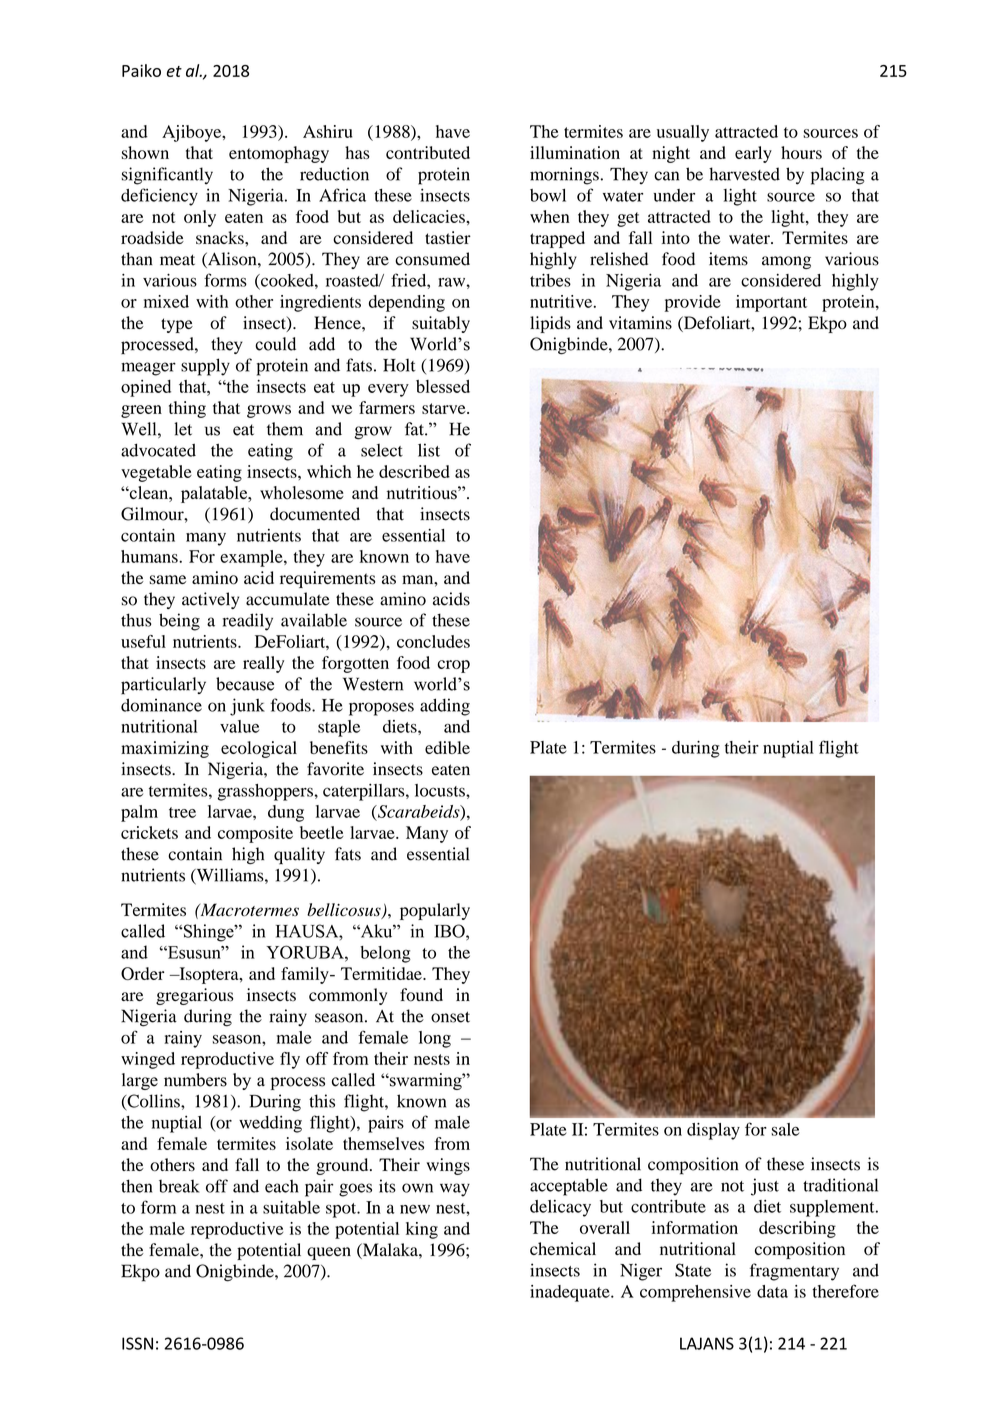 The height and width of the screenshot is (1414, 1000). Describe the element at coordinates (167, 176) in the screenshot. I see `significantly` at that location.
